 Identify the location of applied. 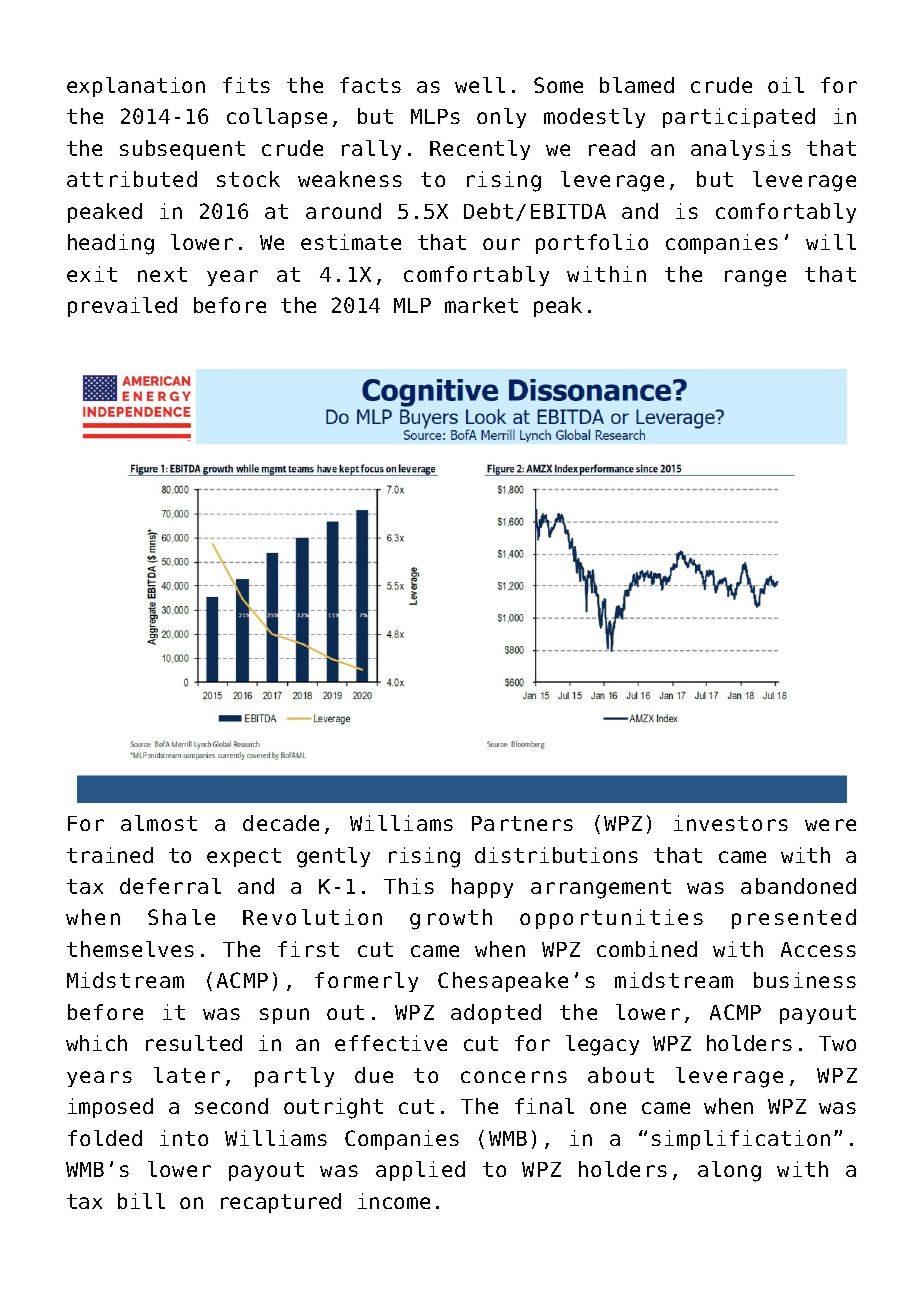
(420, 1171).
